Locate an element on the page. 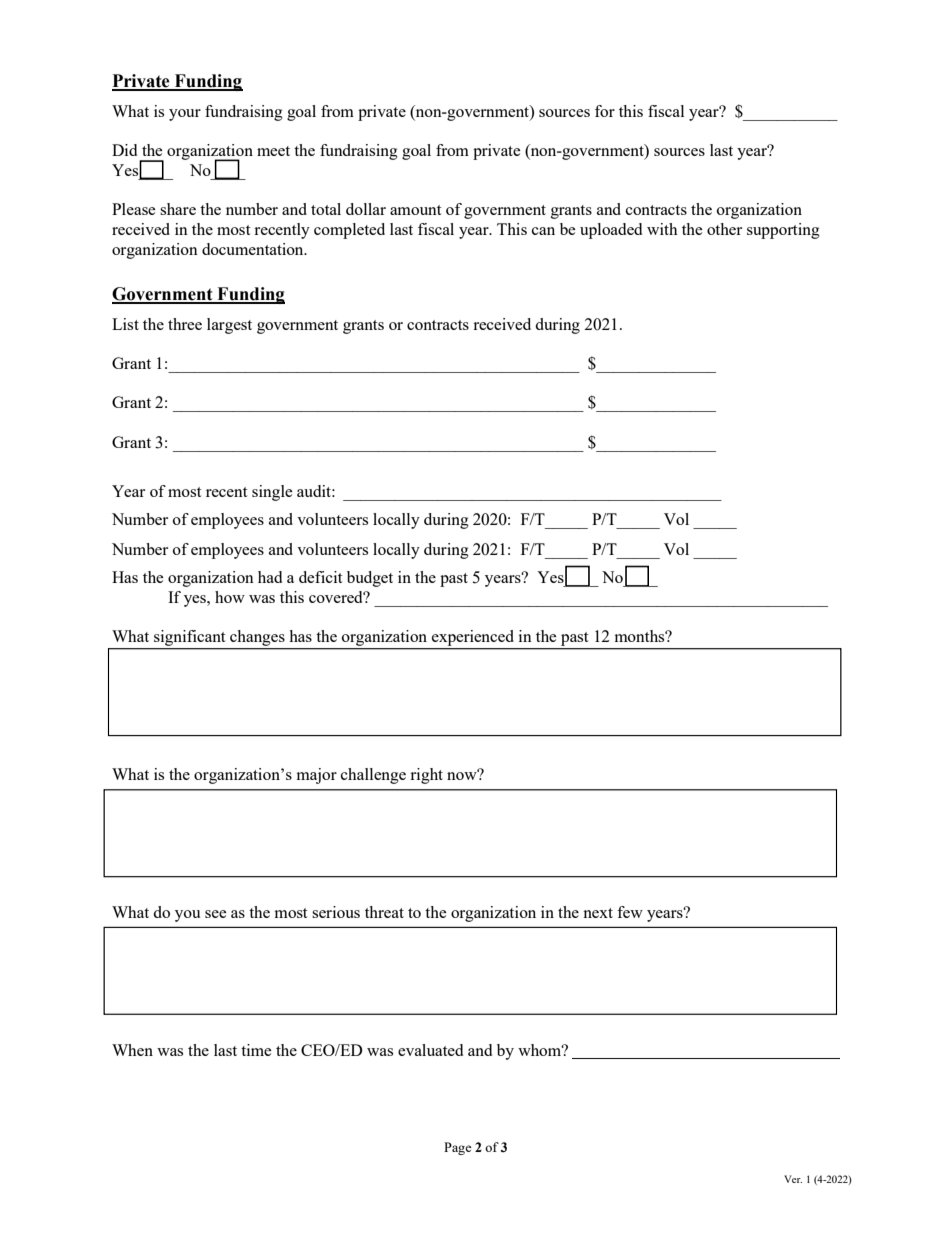 This page has width=952, height=1233. amount is located at coordinates (415, 210).
